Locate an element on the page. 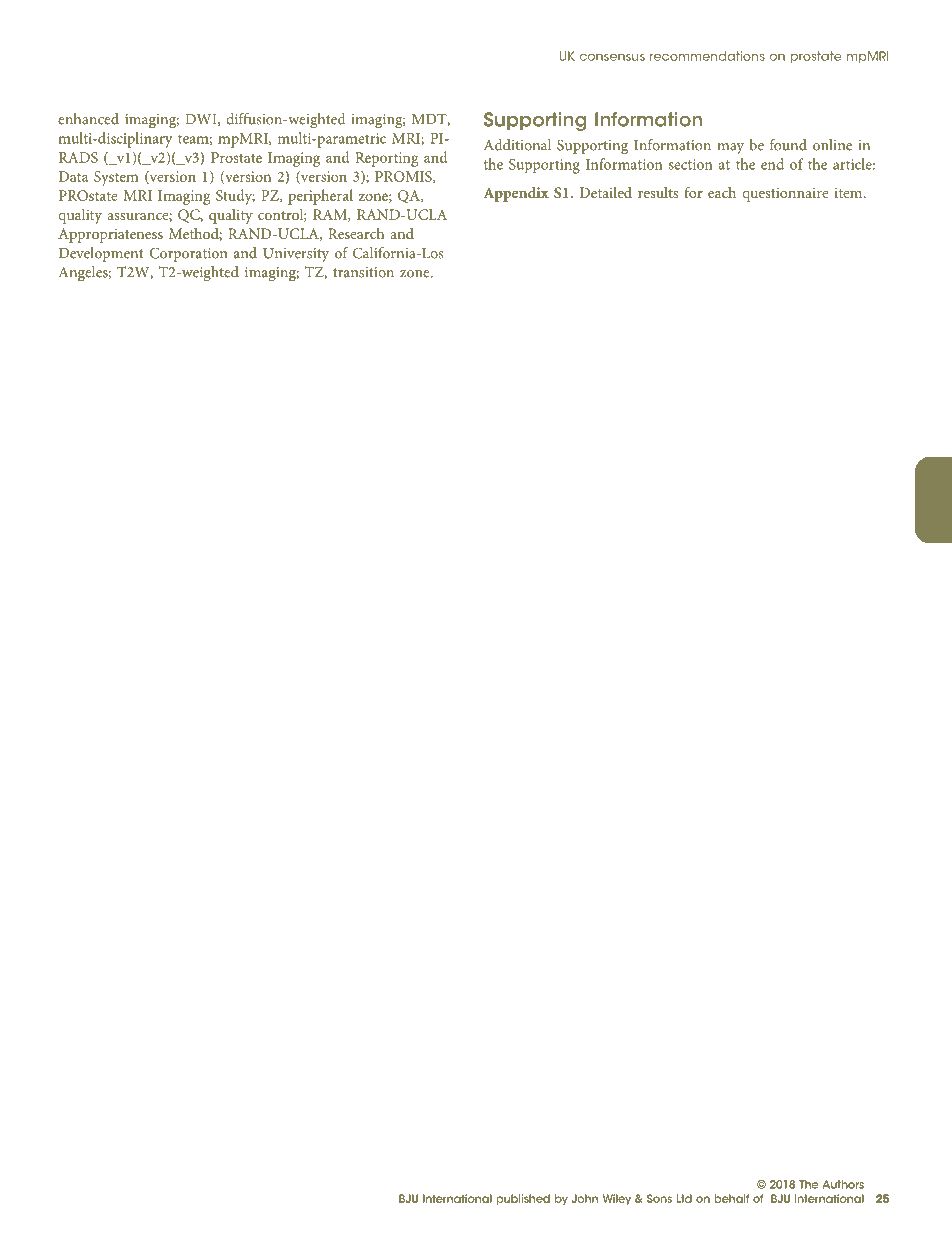  Appropriateness is located at coordinates (110, 235).
